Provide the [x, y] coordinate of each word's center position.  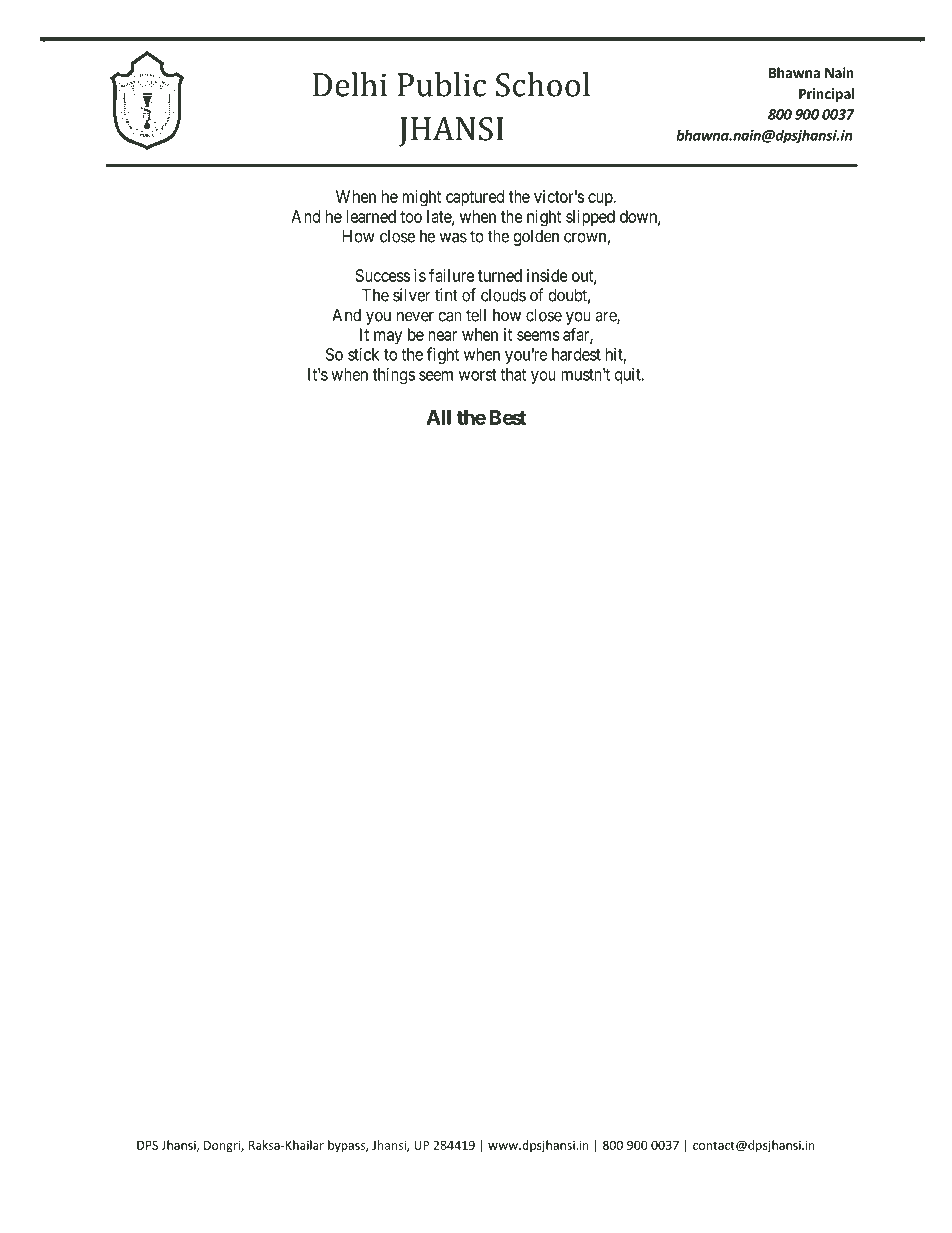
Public [442, 84]
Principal [826, 95]
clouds [503, 295]
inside [547, 275]
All [438, 417]
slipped [590, 218]
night [544, 218]
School [543, 84]
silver [411, 295]
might [421, 198]
